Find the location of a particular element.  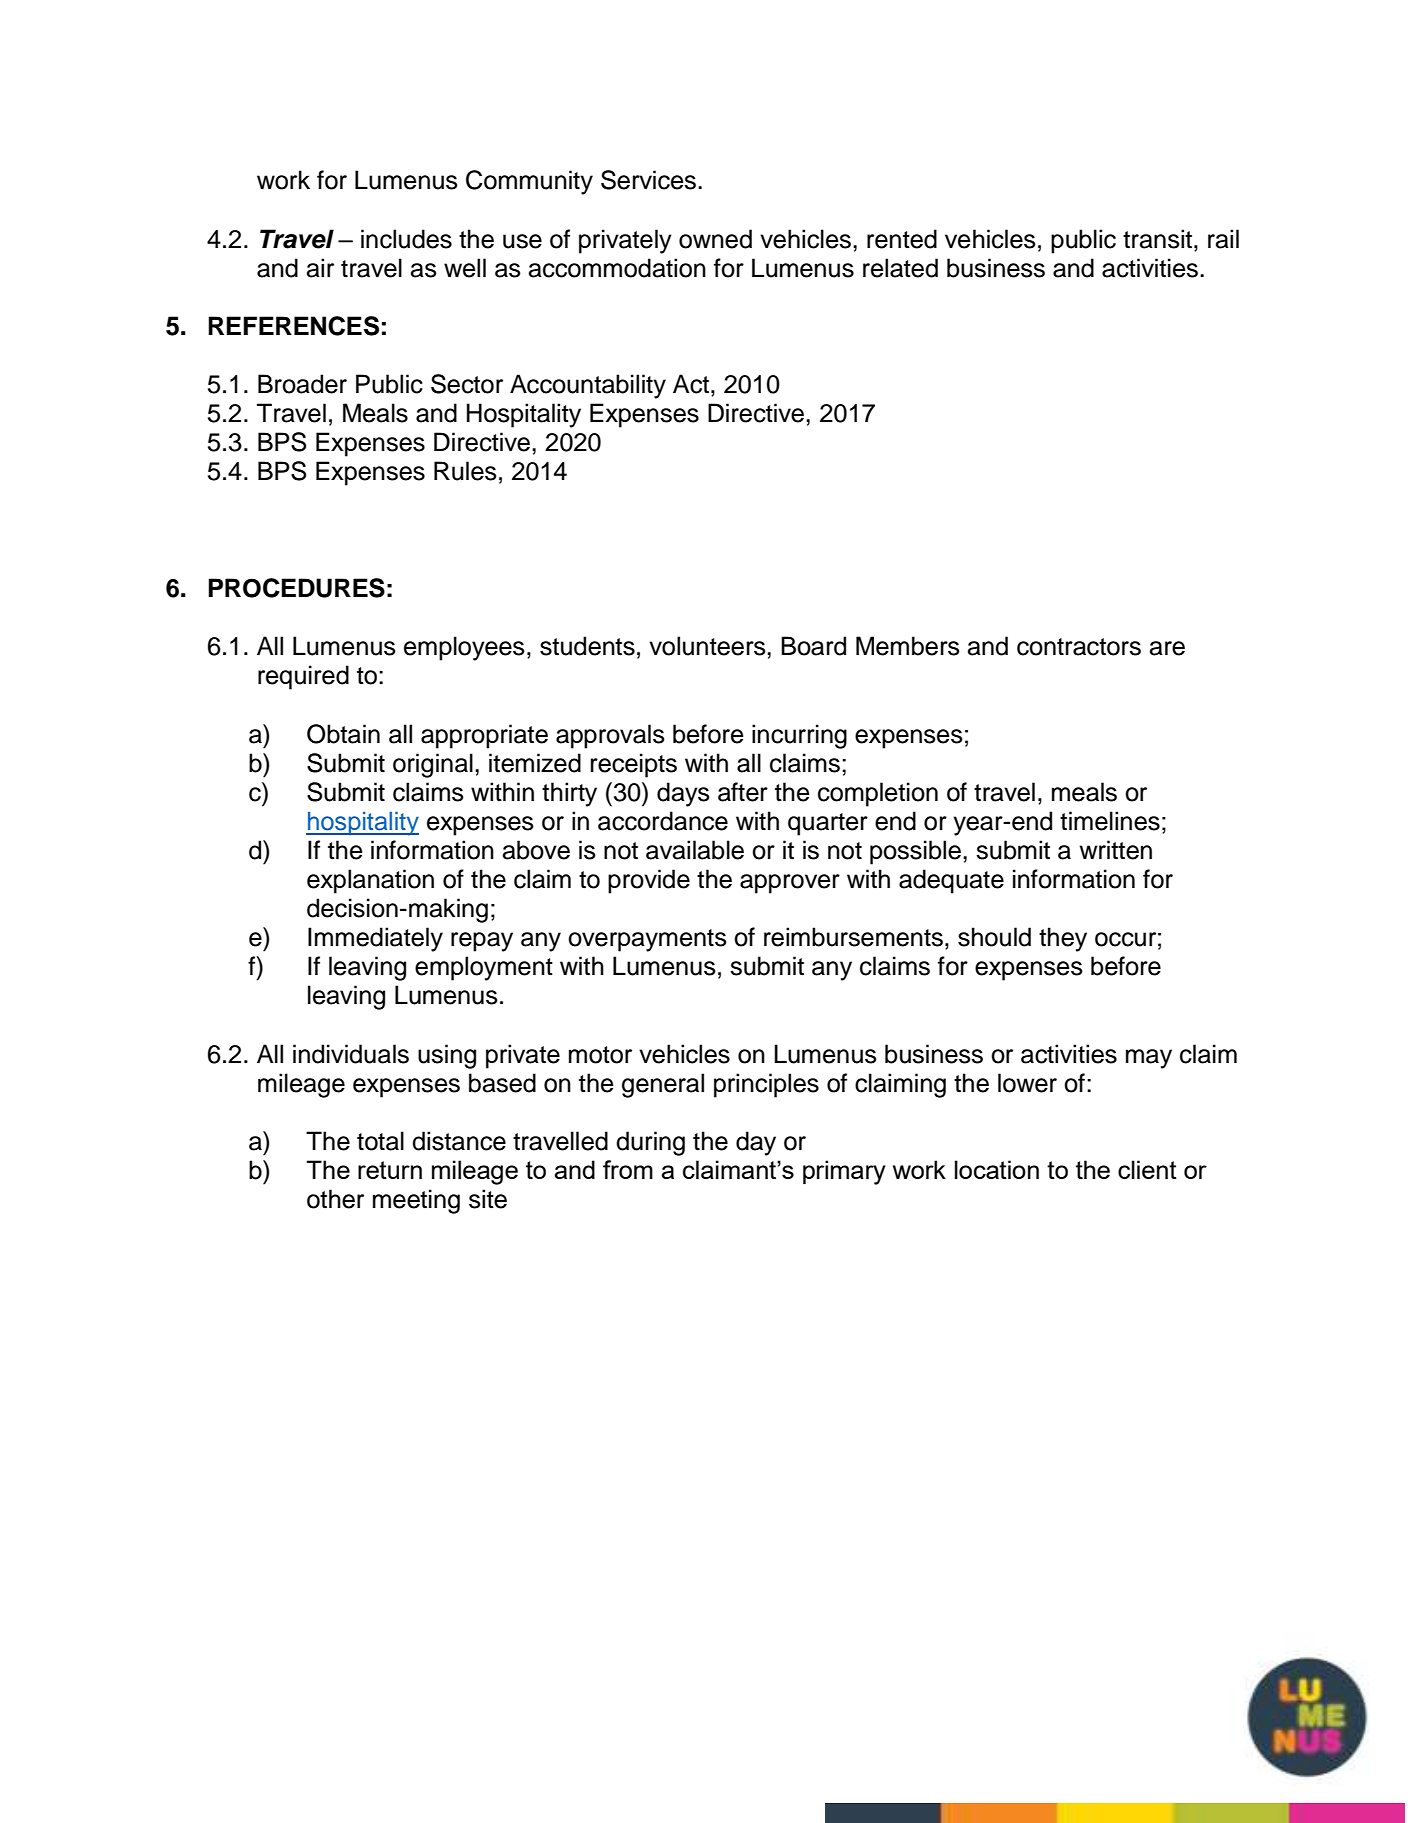

Immediately is located at coordinates (375, 939).
